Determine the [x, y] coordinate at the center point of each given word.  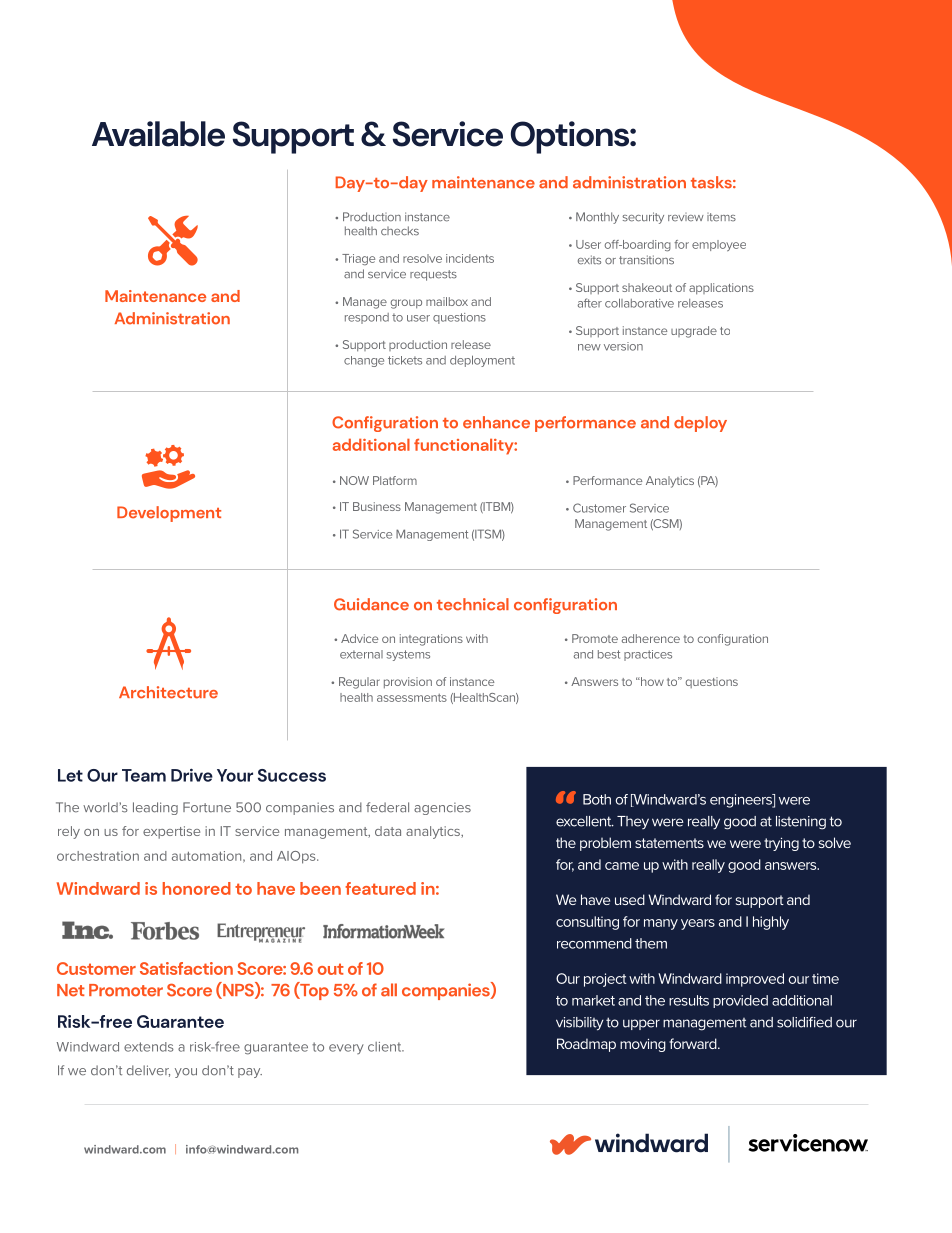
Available [158, 134]
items [721, 217]
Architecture [168, 692]
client [386, 1047]
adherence [651, 638]
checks [400, 231]
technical [473, 604]
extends [149, 1047]
